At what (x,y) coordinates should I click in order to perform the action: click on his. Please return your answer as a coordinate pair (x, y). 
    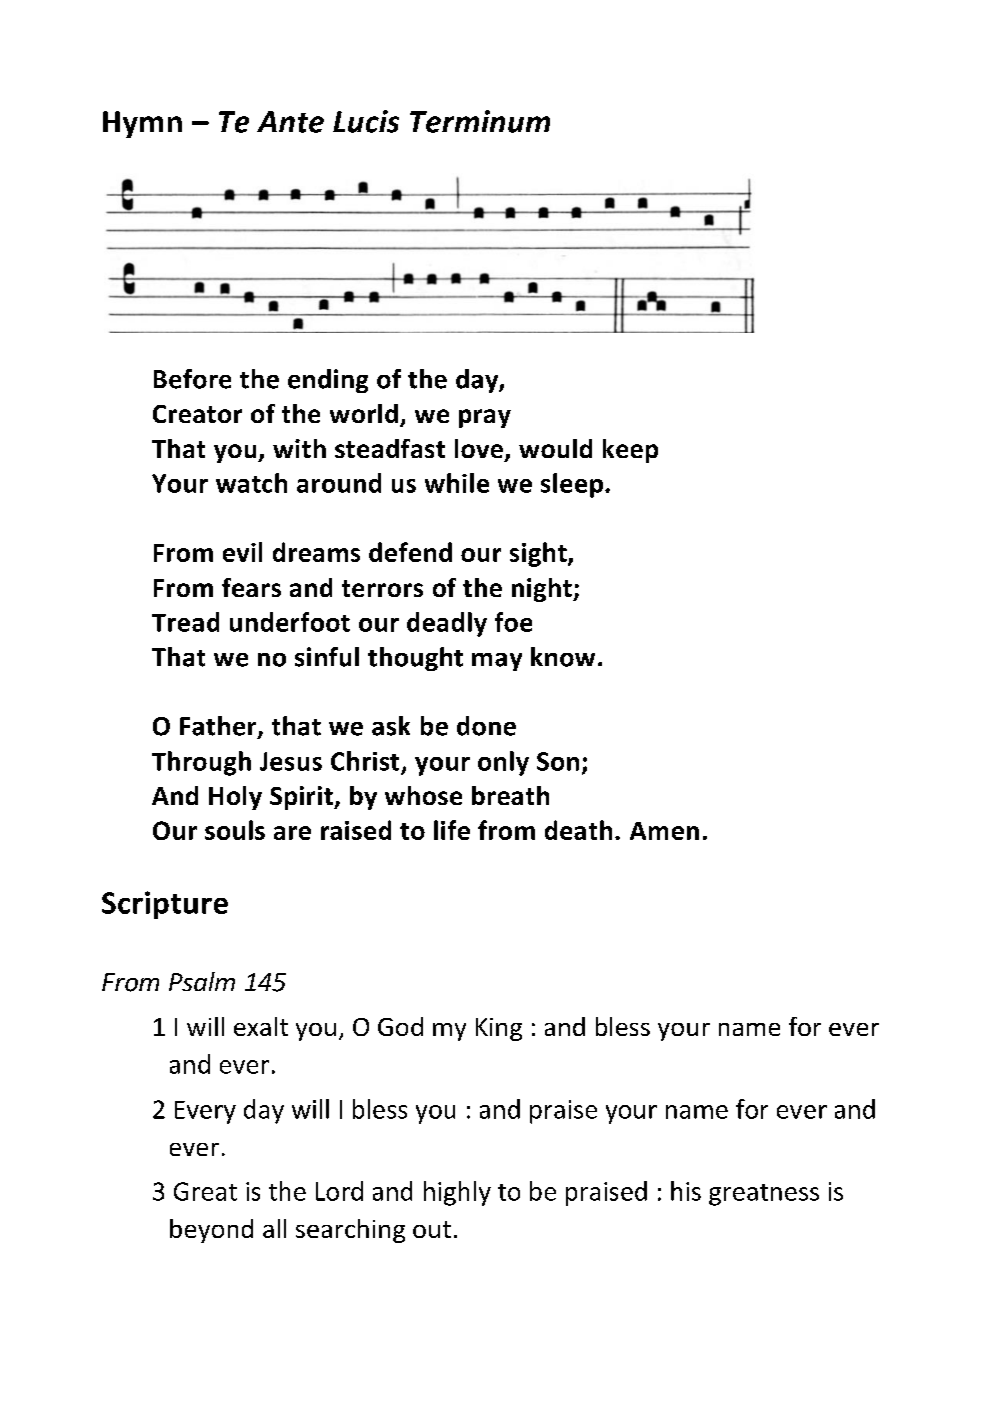
    Looking at the image, I should click on (686, 1191).
